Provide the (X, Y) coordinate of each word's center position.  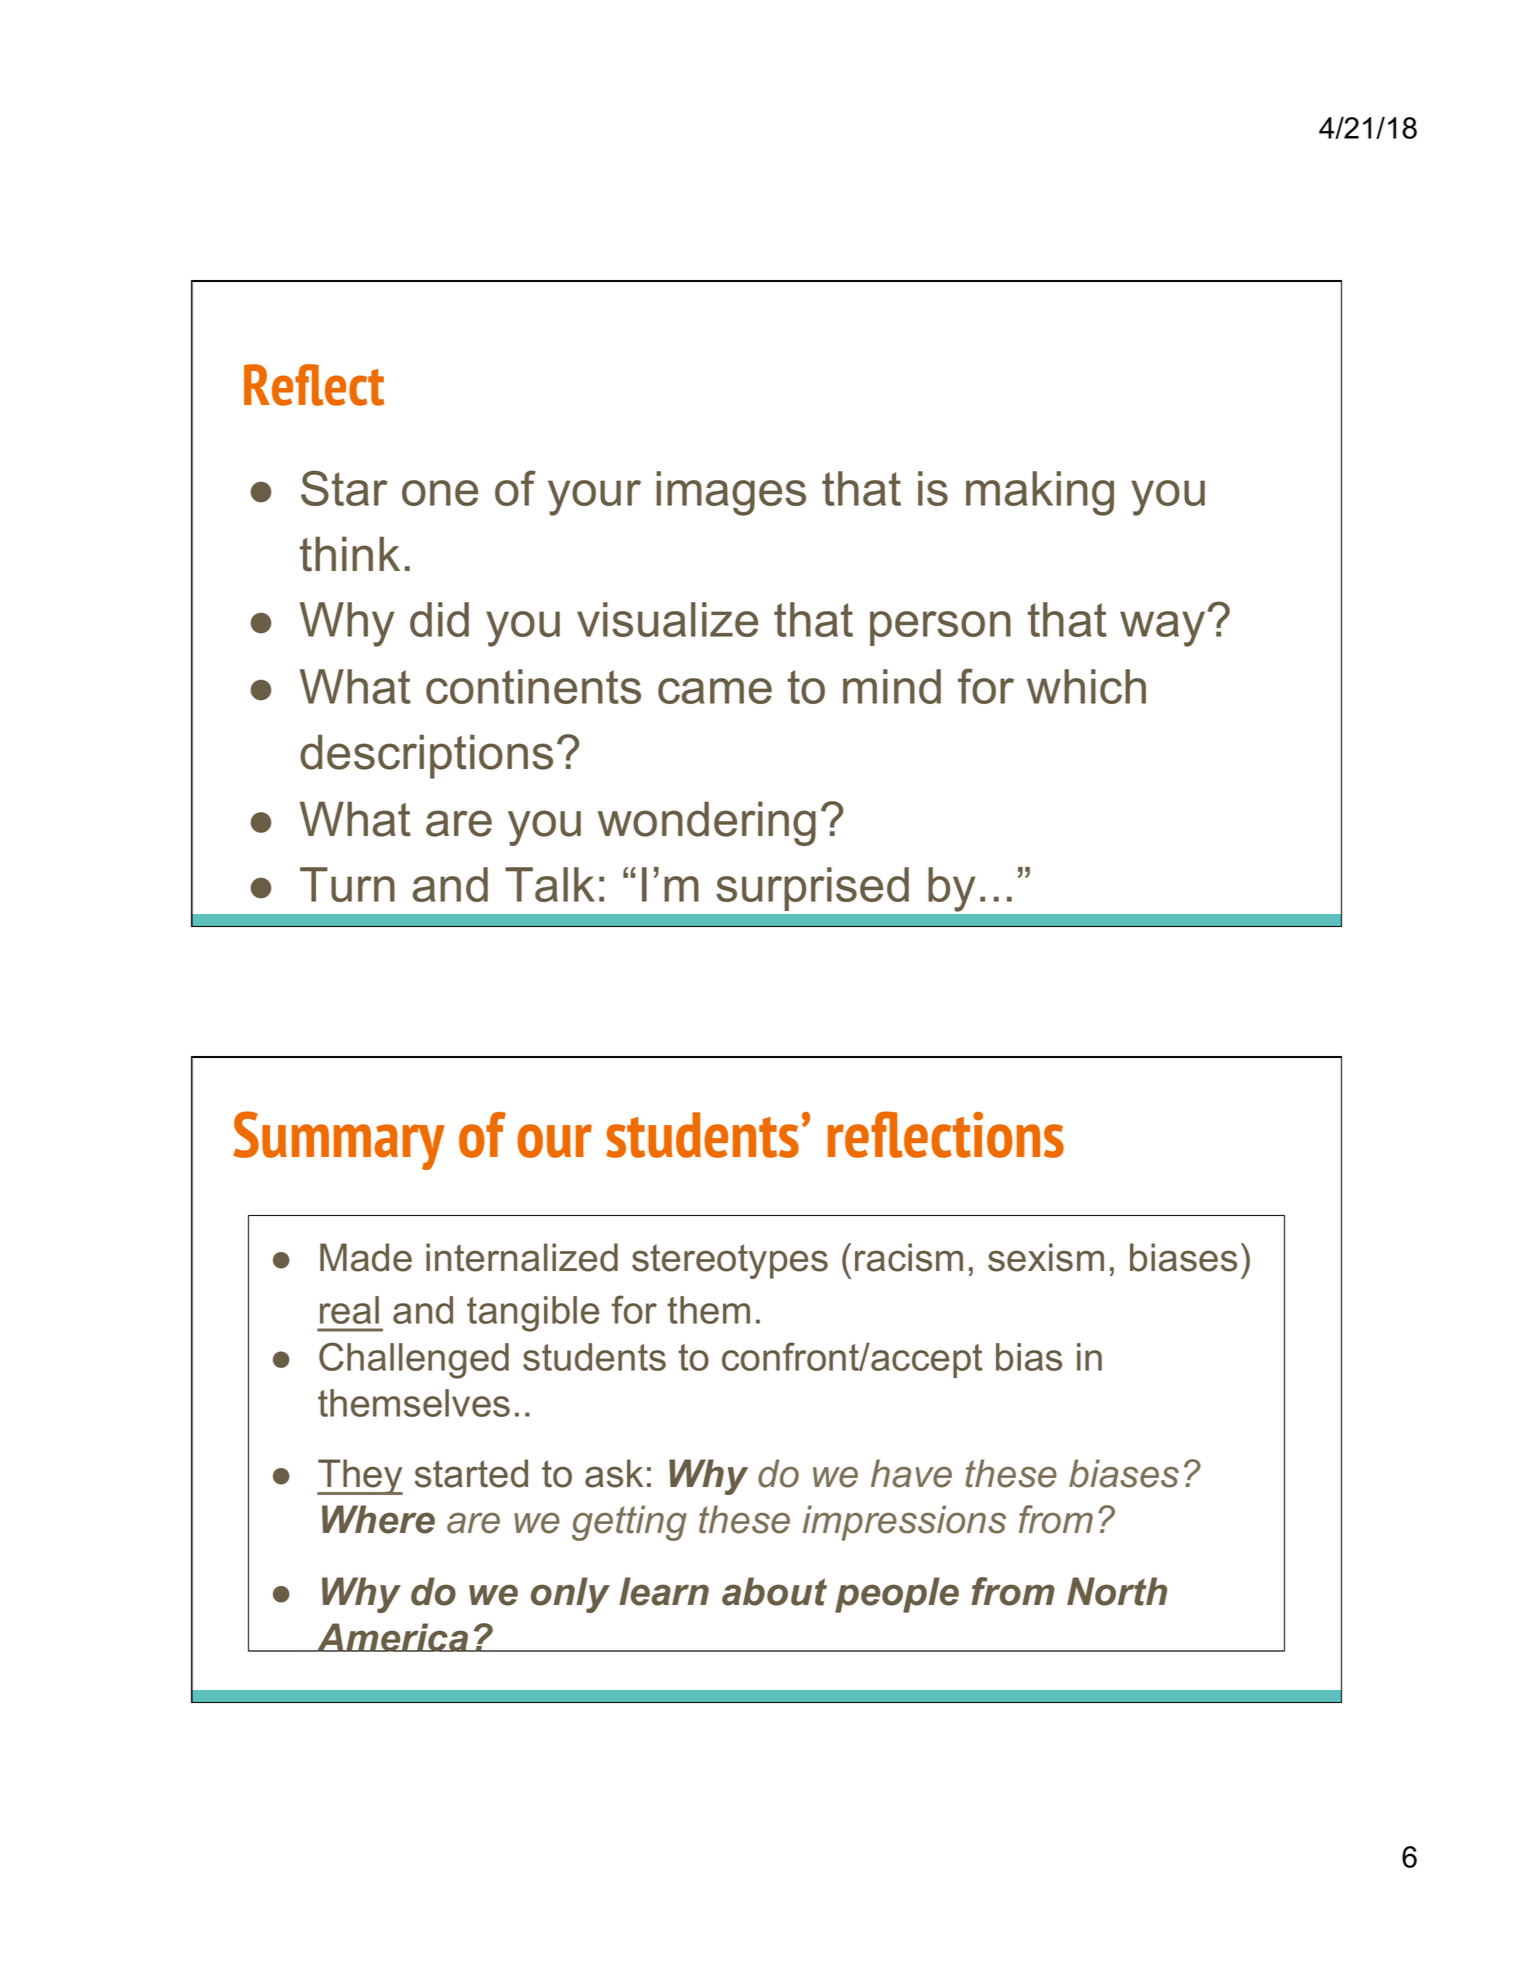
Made (366, 1257)
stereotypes (730, 1261)
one (440, 493)
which (1086, 686)
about (774, 1591)
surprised (813, 889)
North (1117, 1591)
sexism (1046, 1257)
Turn (347, 884)
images (731, 493)
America (393, 1637)
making (1040, 493)
